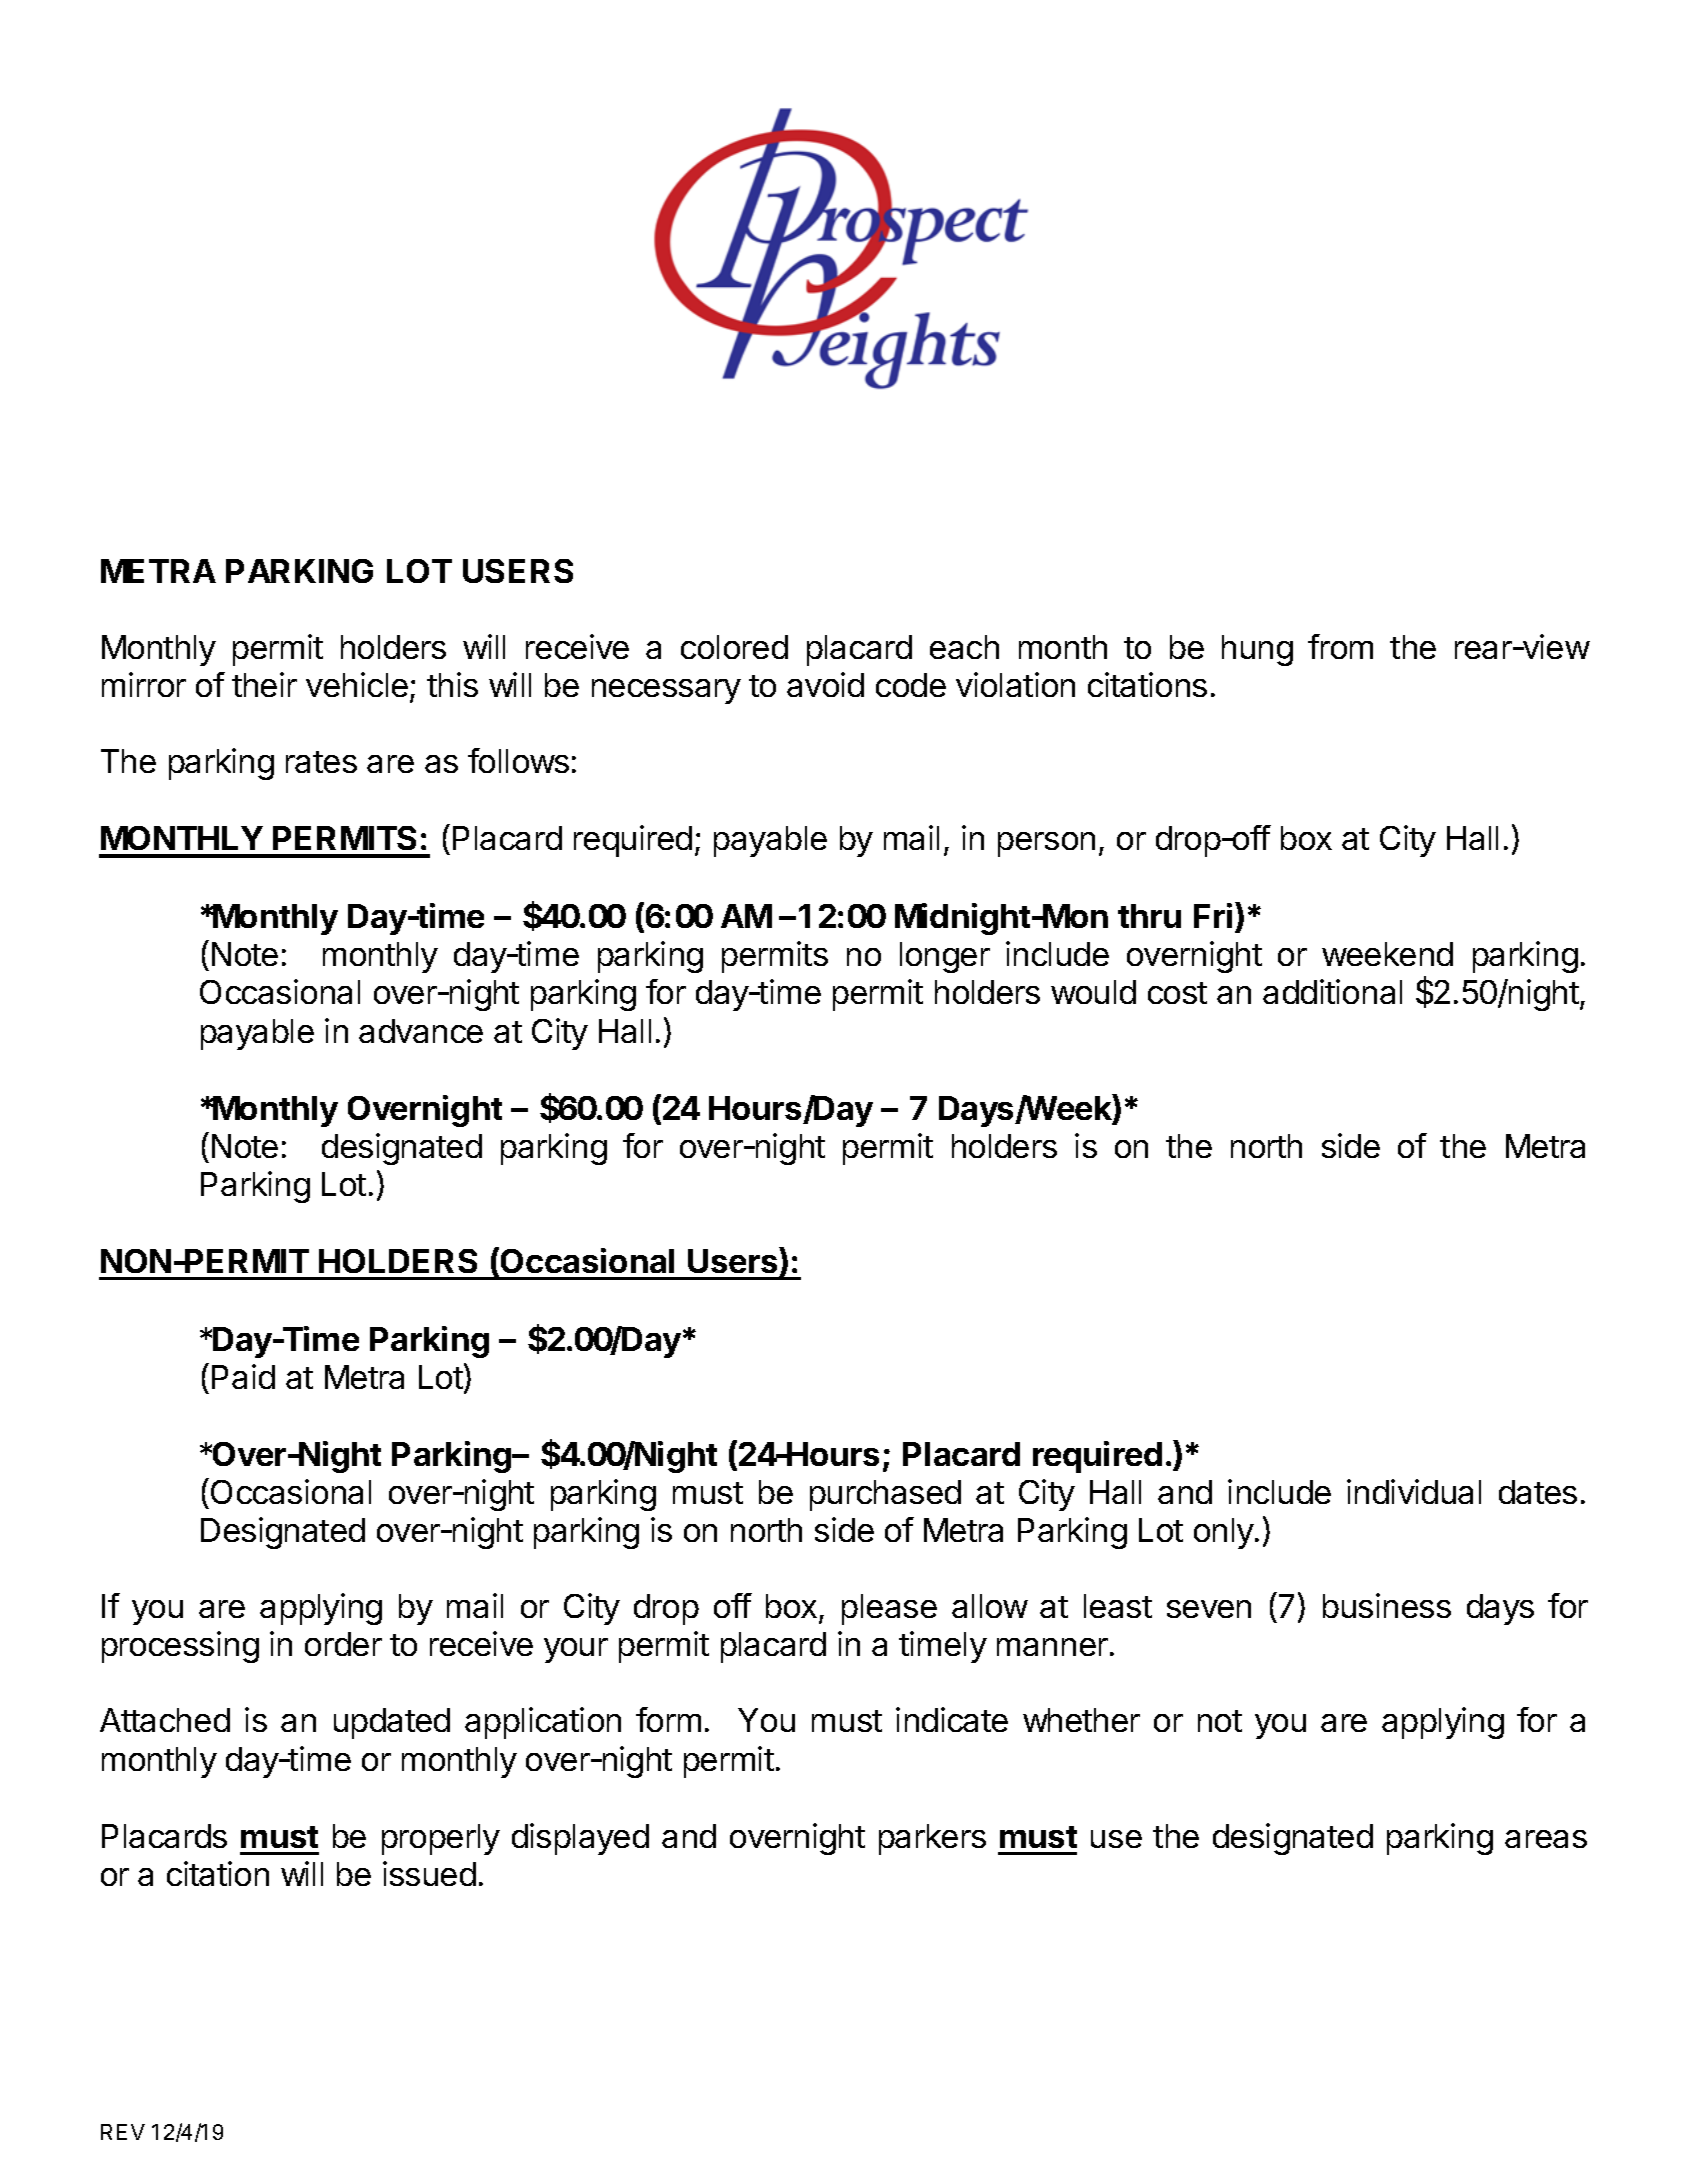 The height and width of the document is (2184, 1687). Describe the element at coordinates (243, 1376) in the document. I see `Paid` at that location.
